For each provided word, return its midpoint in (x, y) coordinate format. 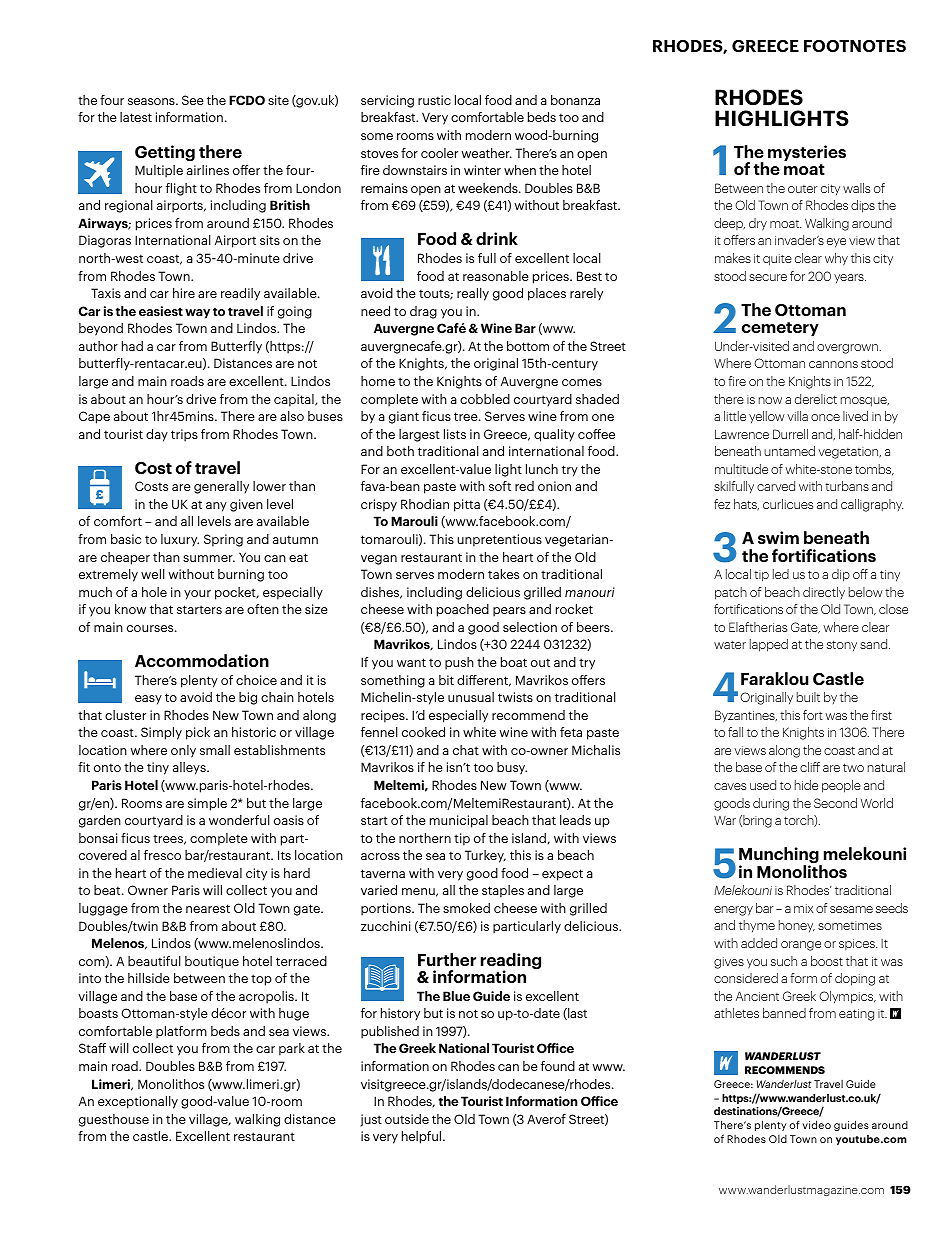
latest (136, 117)
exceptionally (138, 1102)
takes (503, 574)
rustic (434, 100)
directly (824, 593)
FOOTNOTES (855, 46)
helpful (423, 1137)
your (197, 595)
